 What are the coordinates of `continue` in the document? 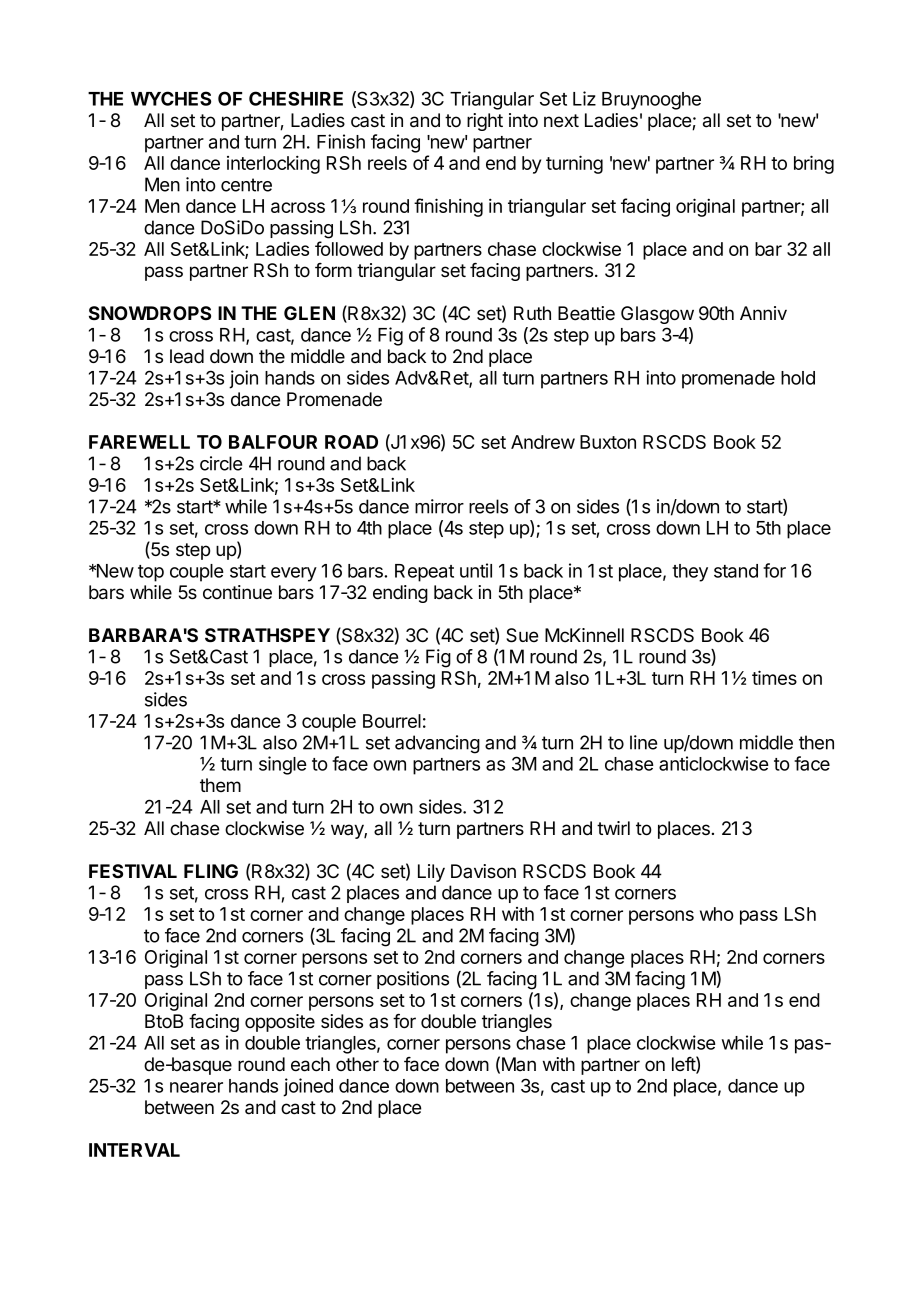 It's located at (237, 592).
